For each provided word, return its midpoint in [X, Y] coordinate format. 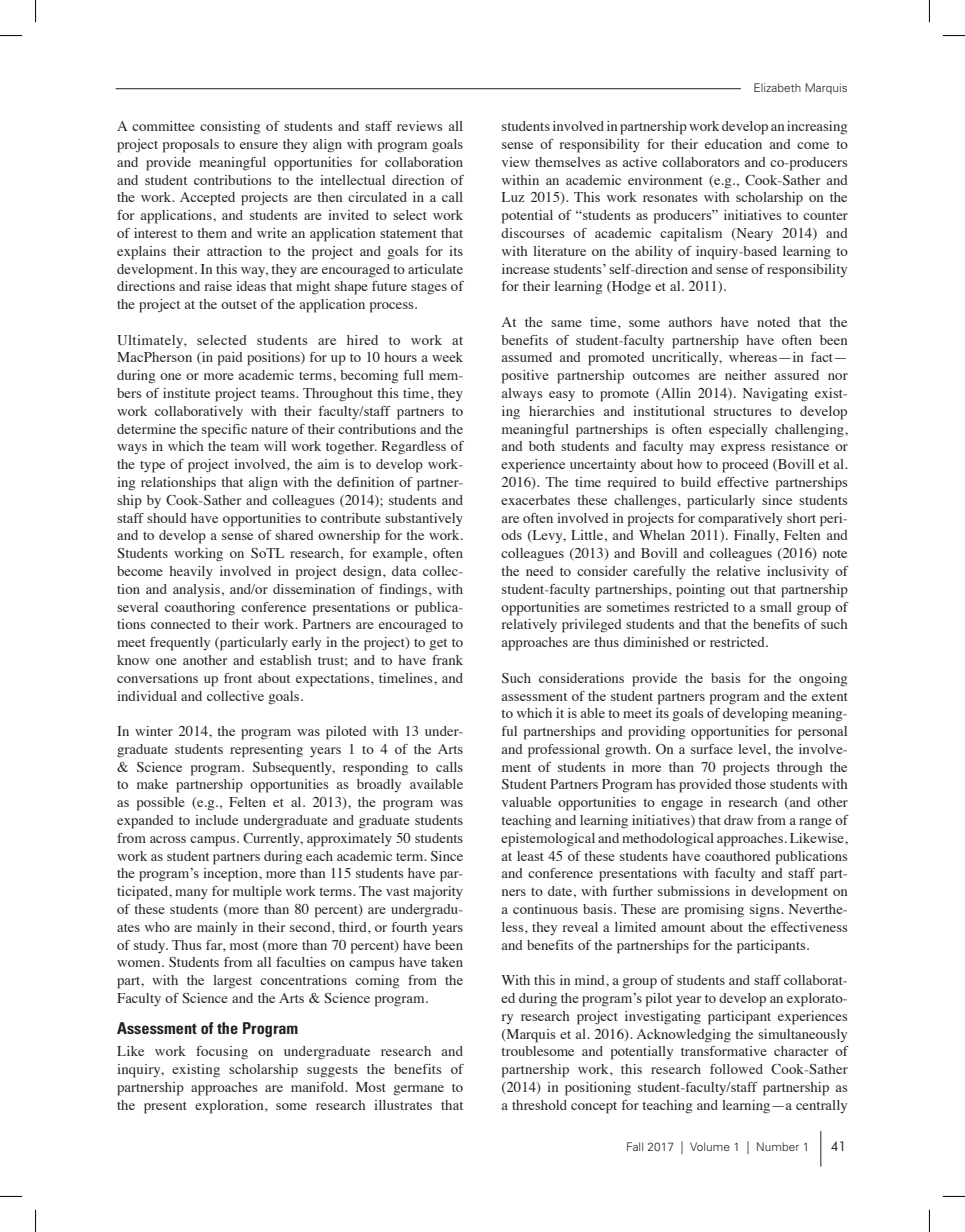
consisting [230, 128]
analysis [196, 590]
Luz [513, 197]
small [776, 607]
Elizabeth [777, 87]
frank [447, 660]
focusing [222, 1053]
